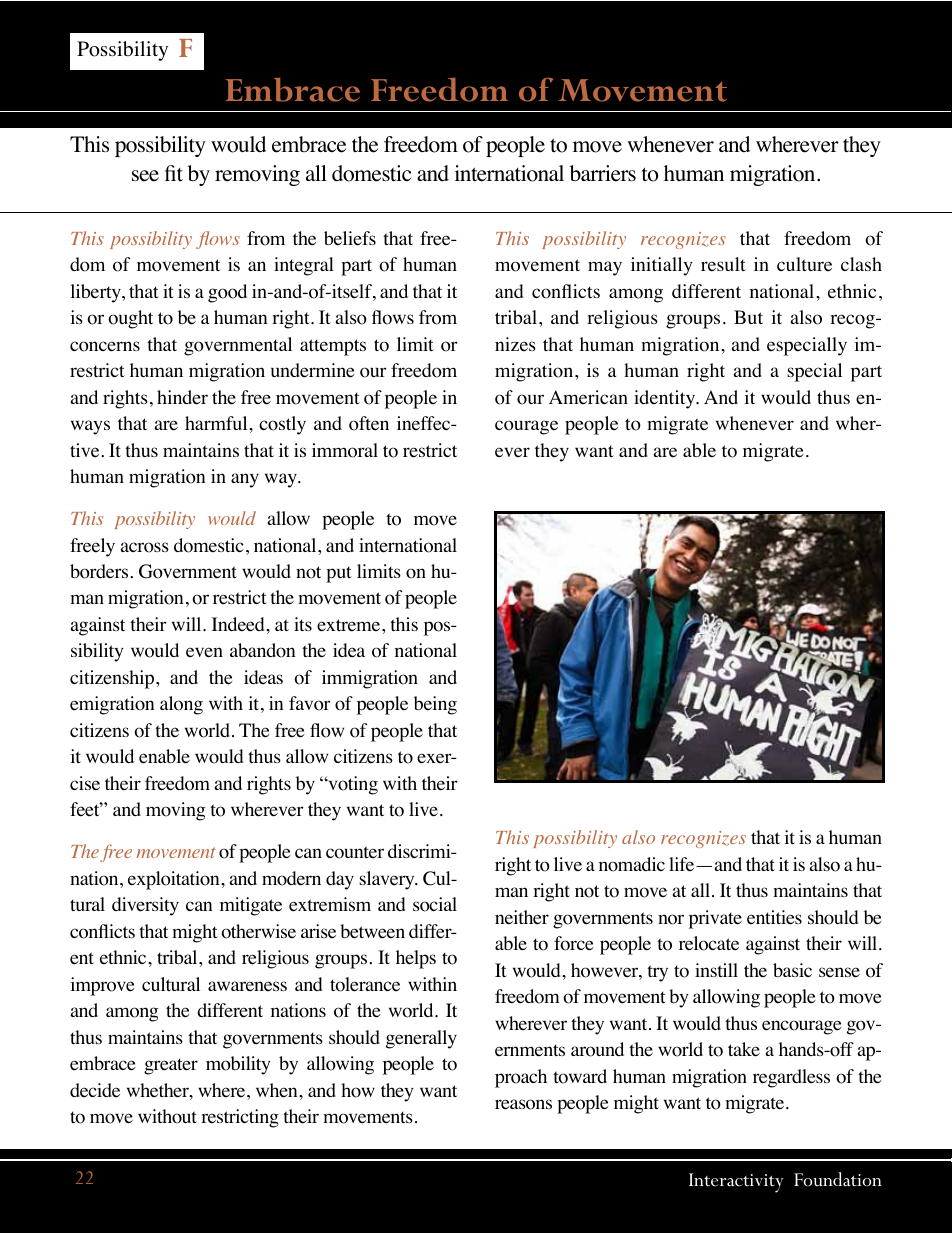 Image resolution: width=952 pixels, height=1233 pixels. Describe the element at coordinates (523, 1104) in the screenshot. I see `reasons` at that location.
